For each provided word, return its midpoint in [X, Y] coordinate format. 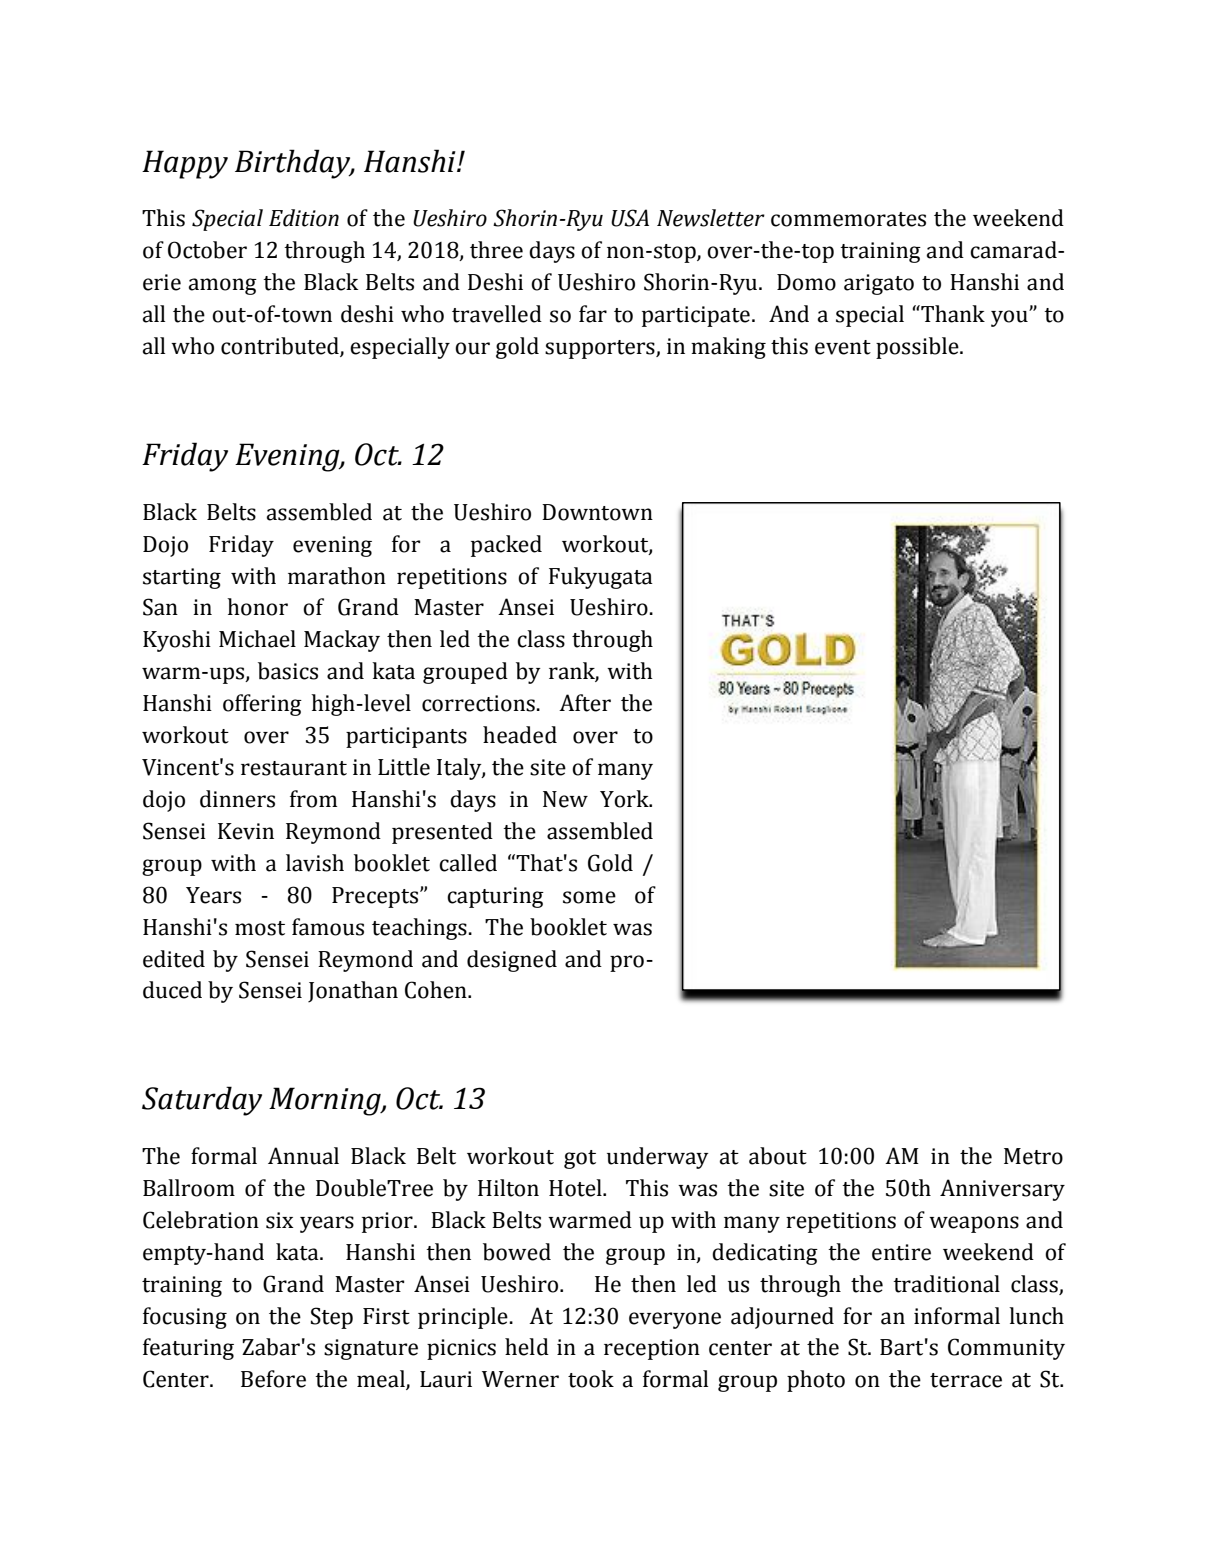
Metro [1033, 1156]
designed [512, 961]
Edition [304, 218]
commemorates [848, 219]
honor [257, 607]
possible [918, 348]
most [260, 928]
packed [506, 546]
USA [630, 218]
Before [273, 1379]
